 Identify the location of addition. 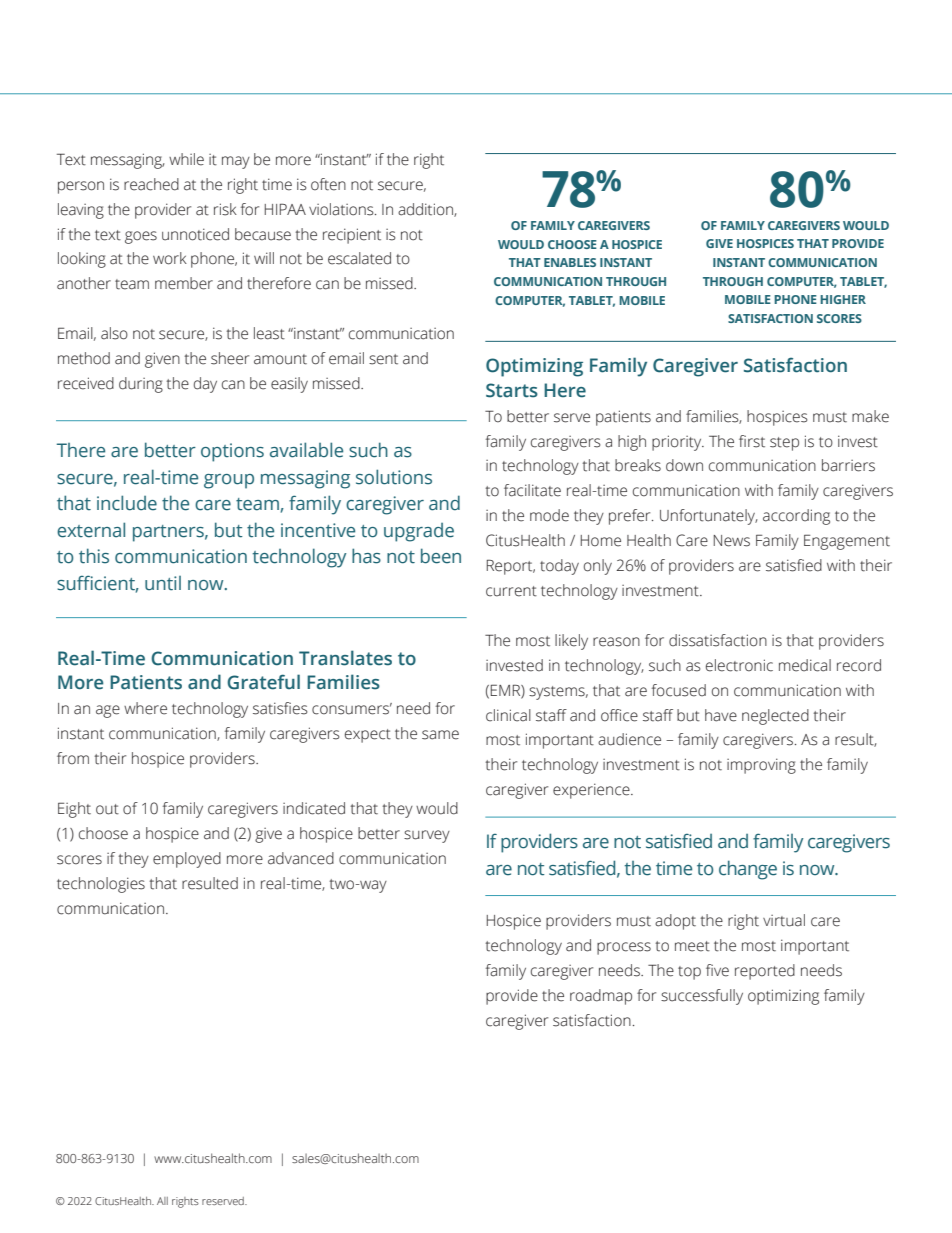
(426, 210).
